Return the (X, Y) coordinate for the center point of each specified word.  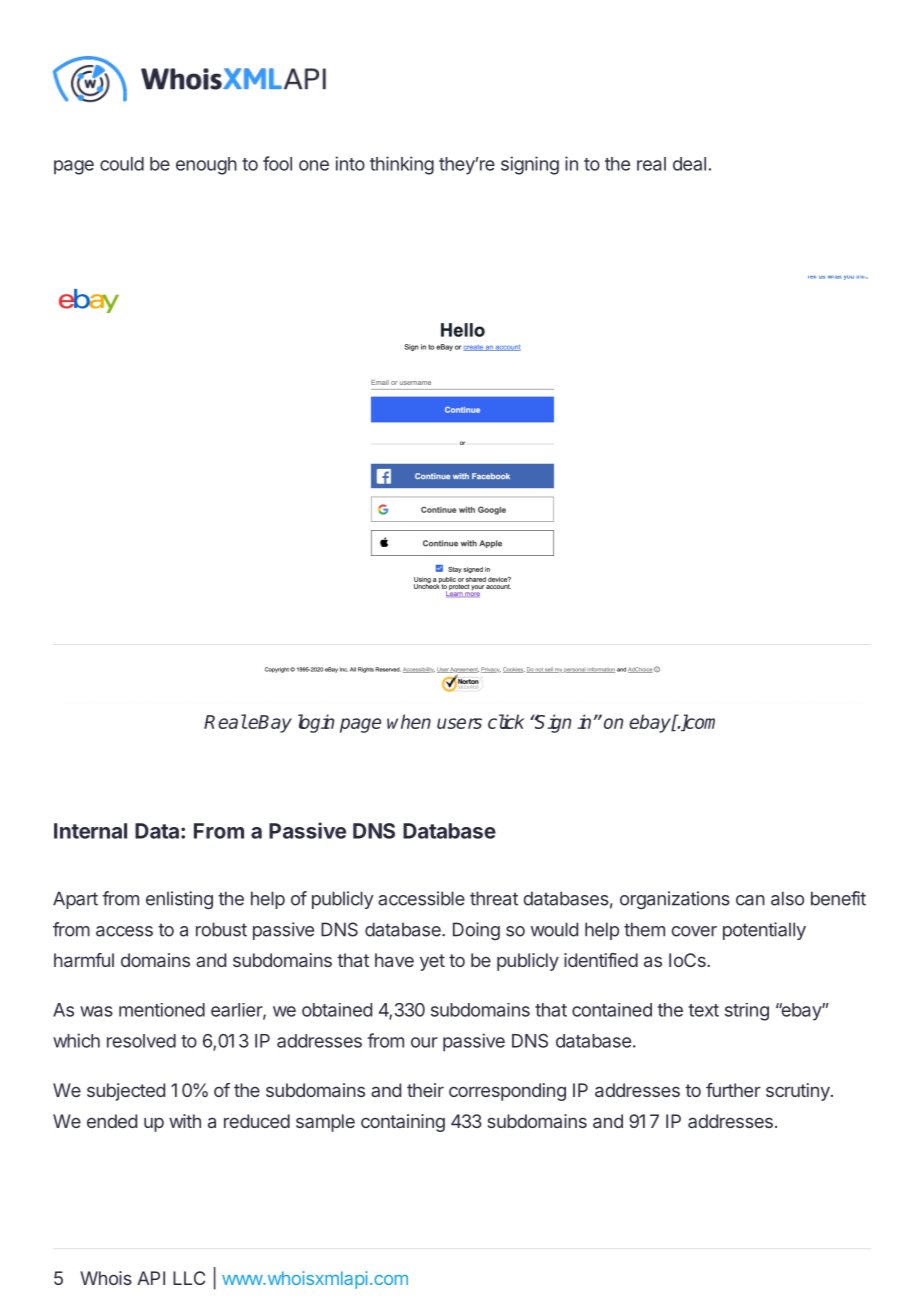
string (747, 1012)
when (409, 721)
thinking (402, 165)
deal (689, 164)
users (459, 723)
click (506, 721)
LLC (189, 1278)
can (750, 900)
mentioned (162, 1010)
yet (432, 962)
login (316, 723)
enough (206, 166)
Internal (90, 831)
